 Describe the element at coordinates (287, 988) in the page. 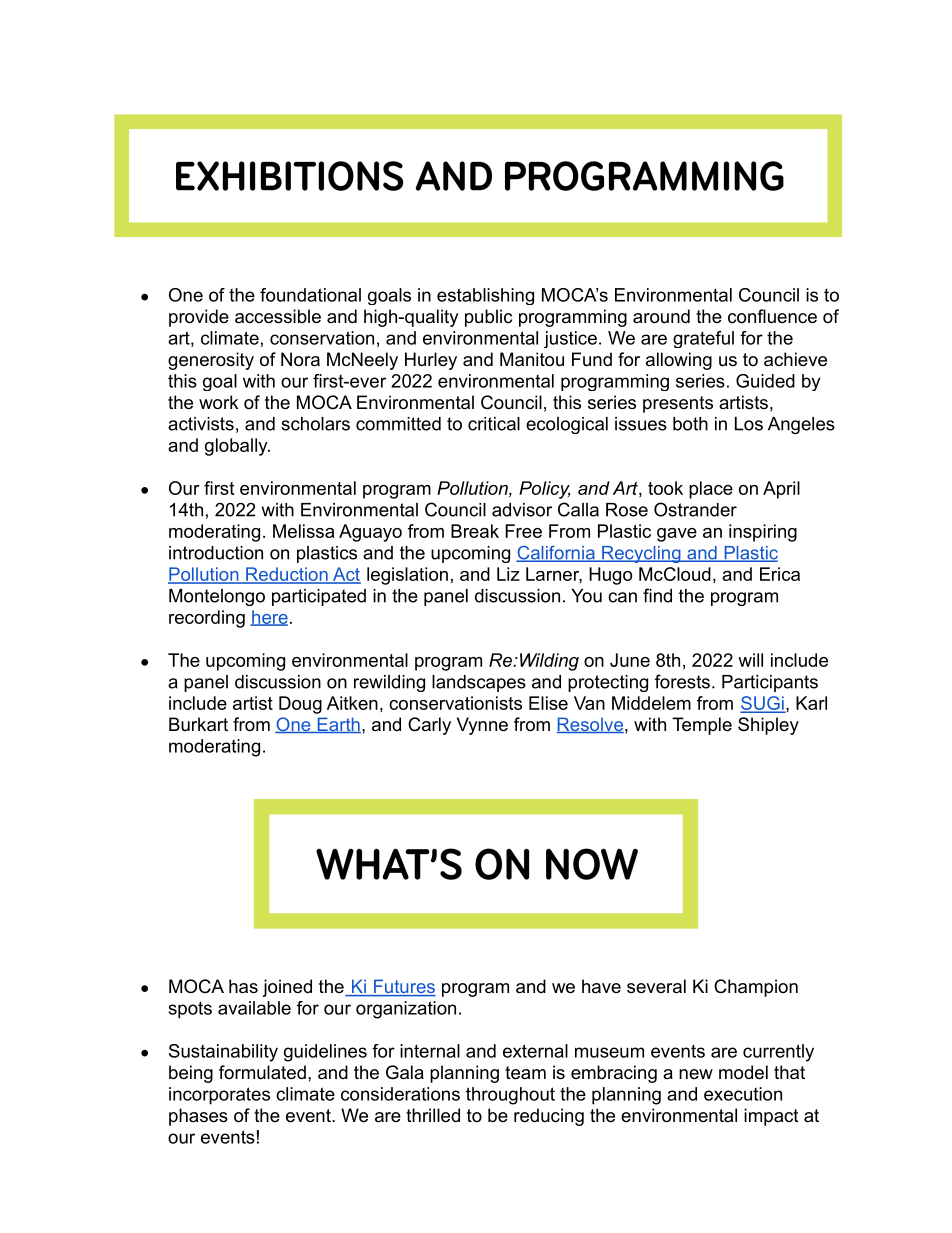

I see `joined` at that location.
